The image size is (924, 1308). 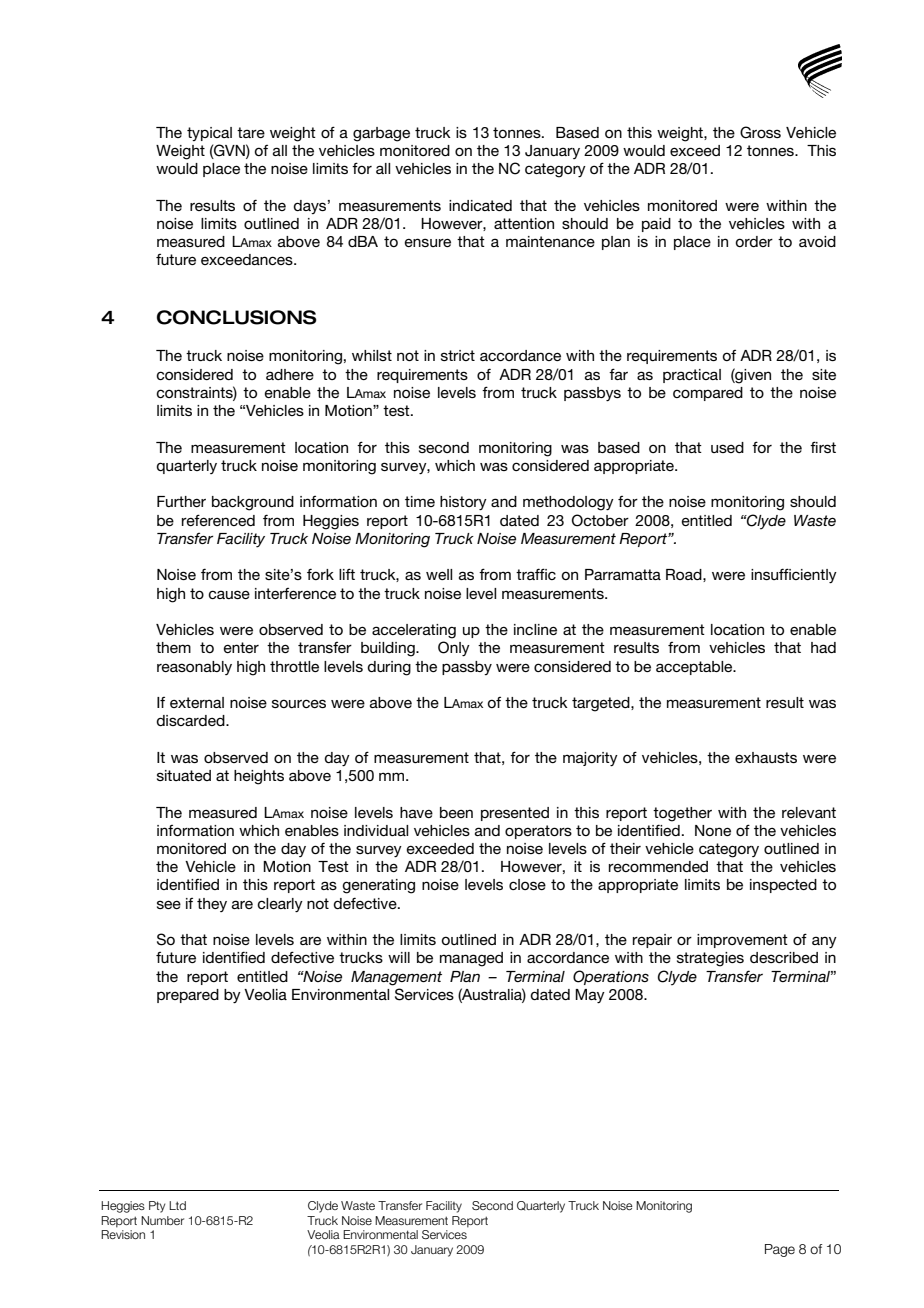 What do you see at coordinates (471, 959) in the image?
I see `managed` at bounding box center [471, 959].
